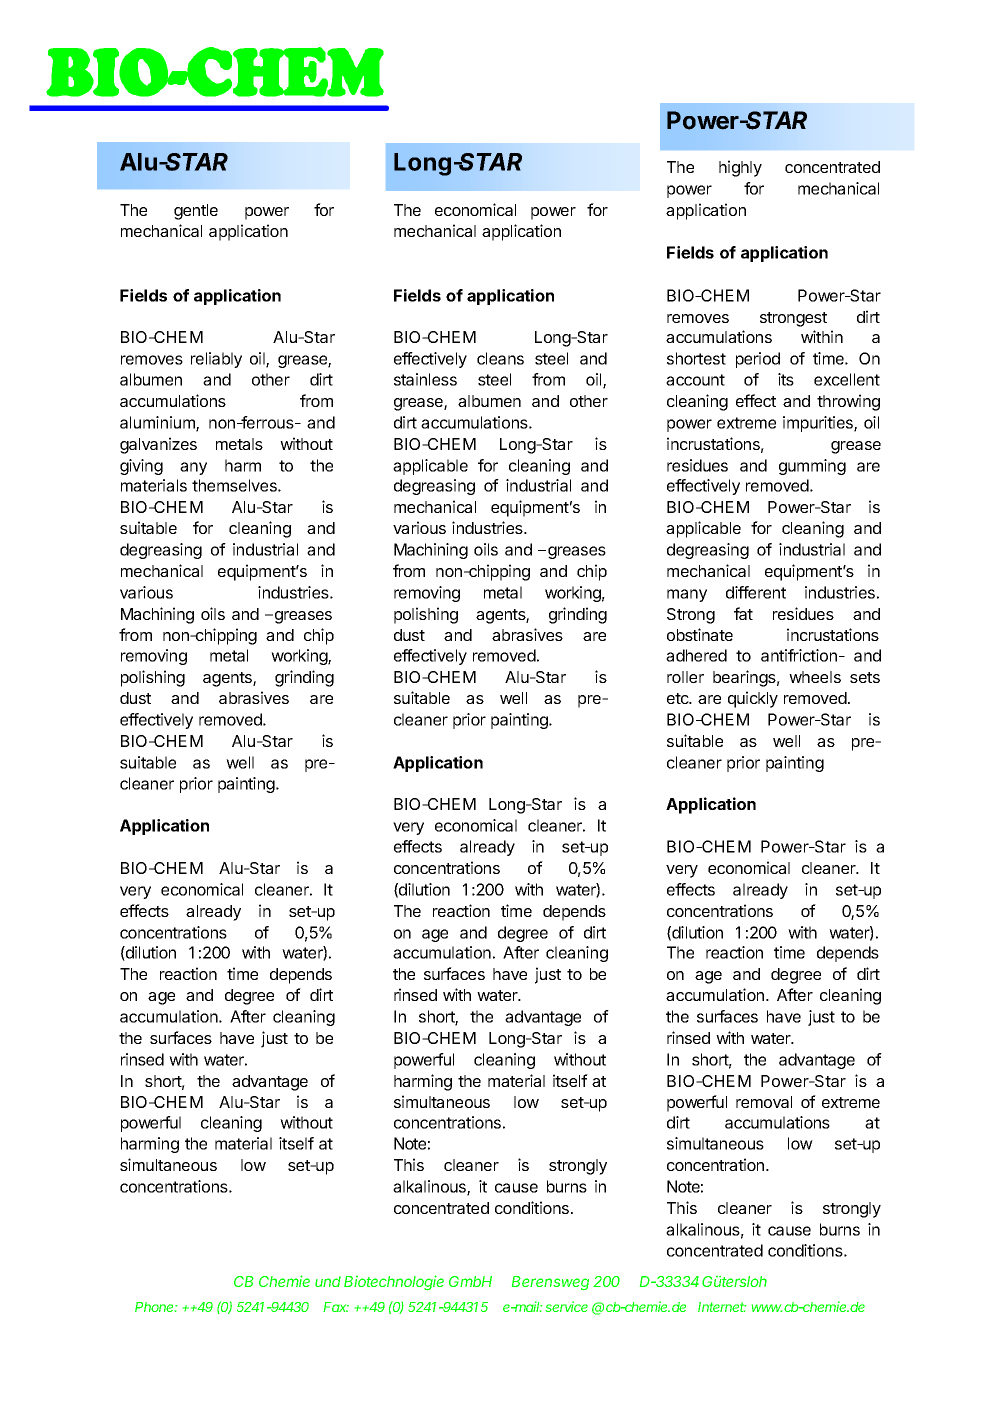 This image has width=1001, height=1413. Describe the element at coordinates (740, 168) in the image. I see `highly` at that location.
